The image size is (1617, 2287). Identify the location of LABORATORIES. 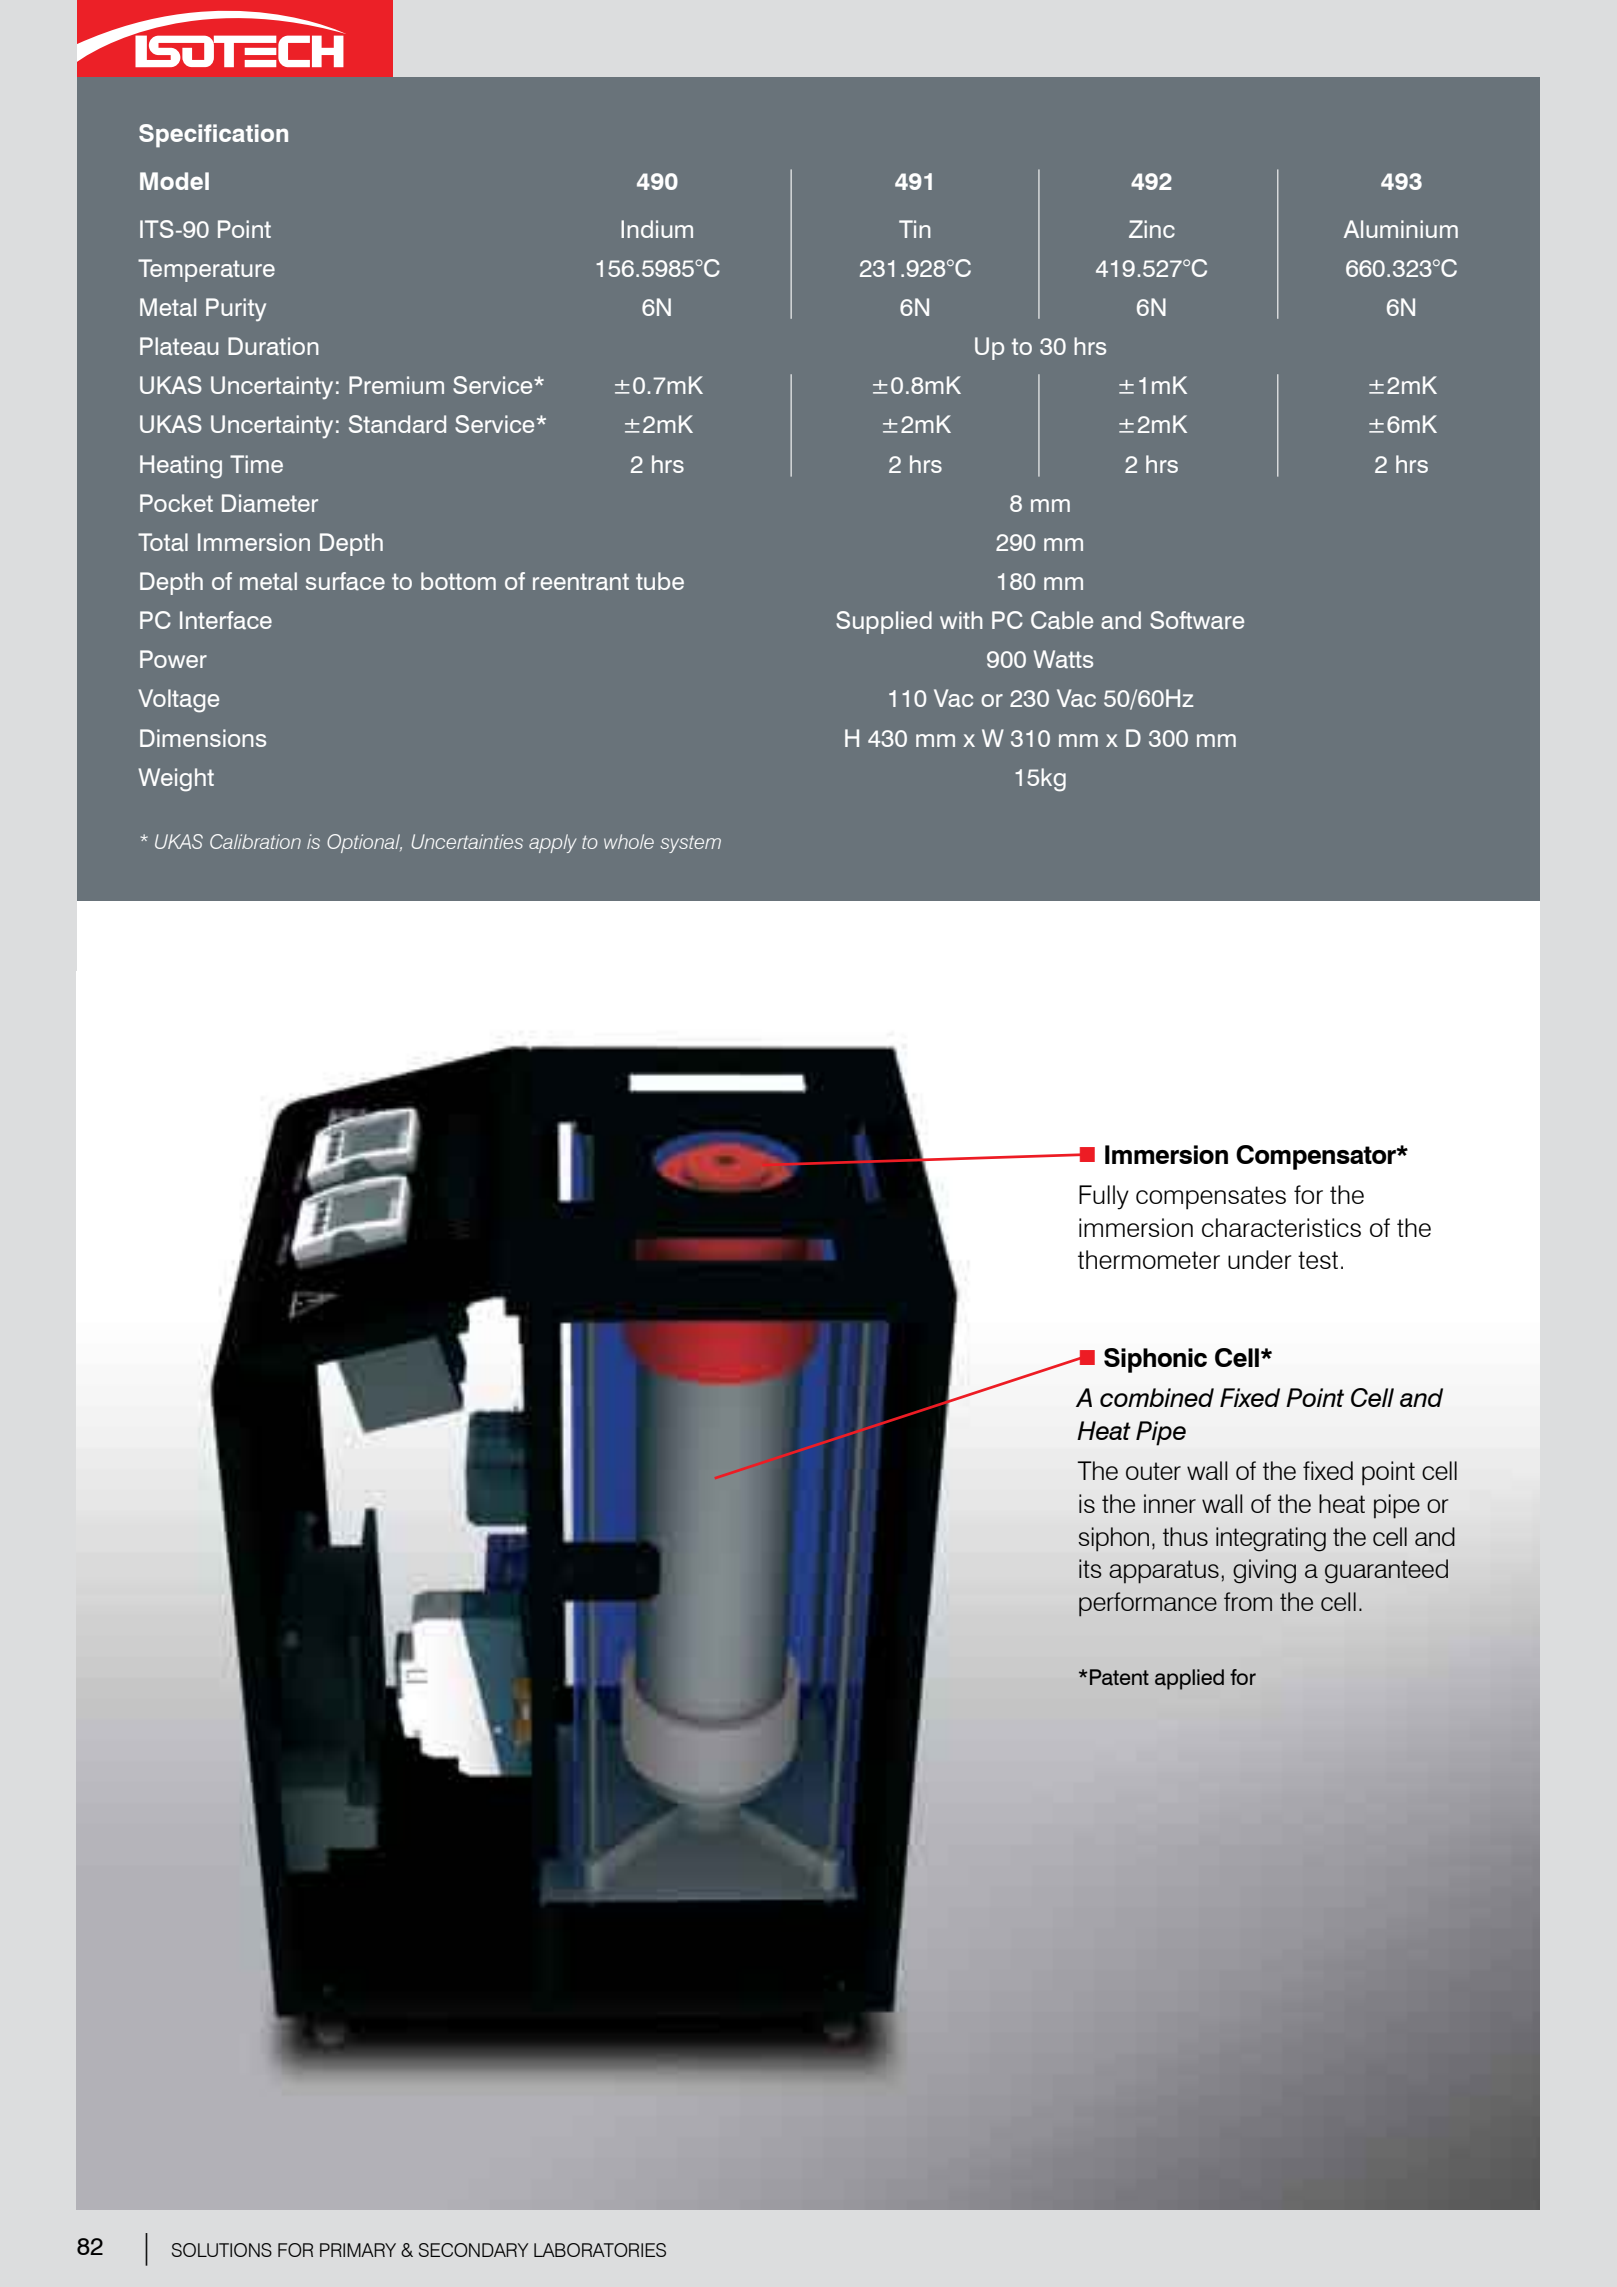
(600, 2250).
